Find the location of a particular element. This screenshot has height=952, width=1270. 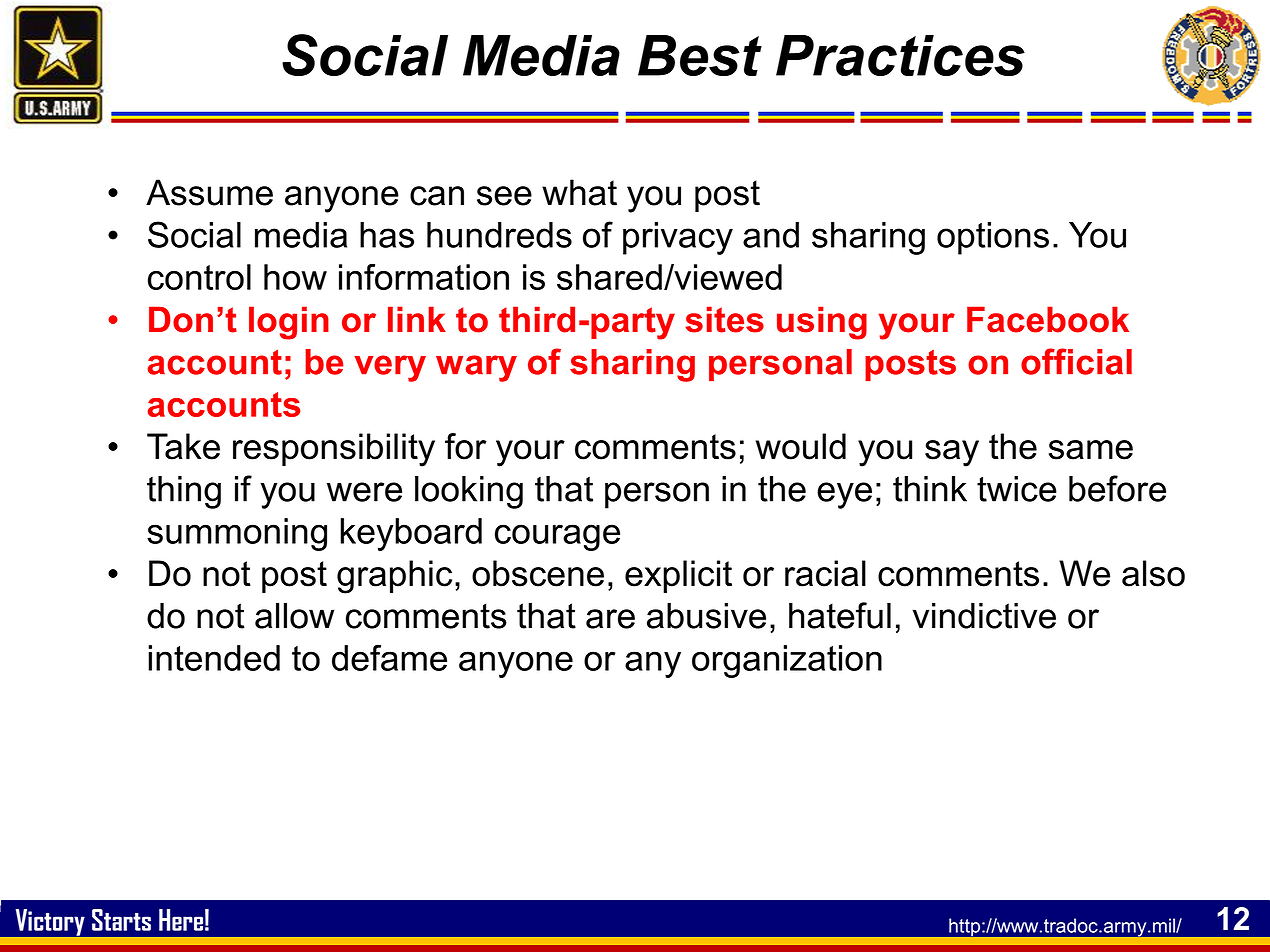

thing is located at coordinates (184, 492).
